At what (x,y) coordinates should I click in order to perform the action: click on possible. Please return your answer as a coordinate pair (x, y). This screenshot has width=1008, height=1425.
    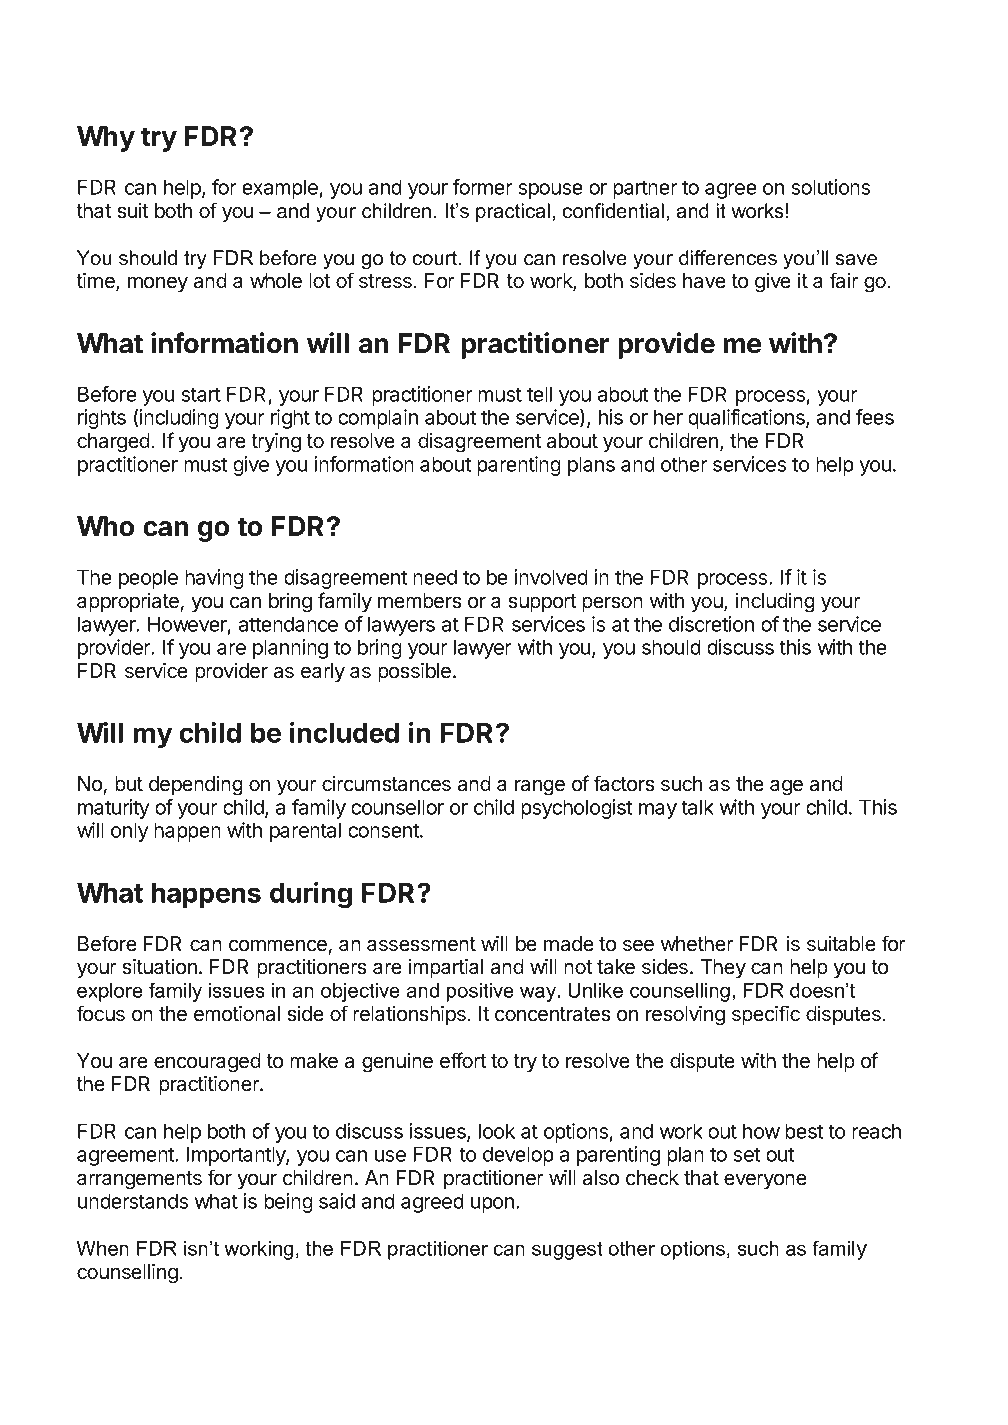
    Looking at the image, I should click on (414, 672).
